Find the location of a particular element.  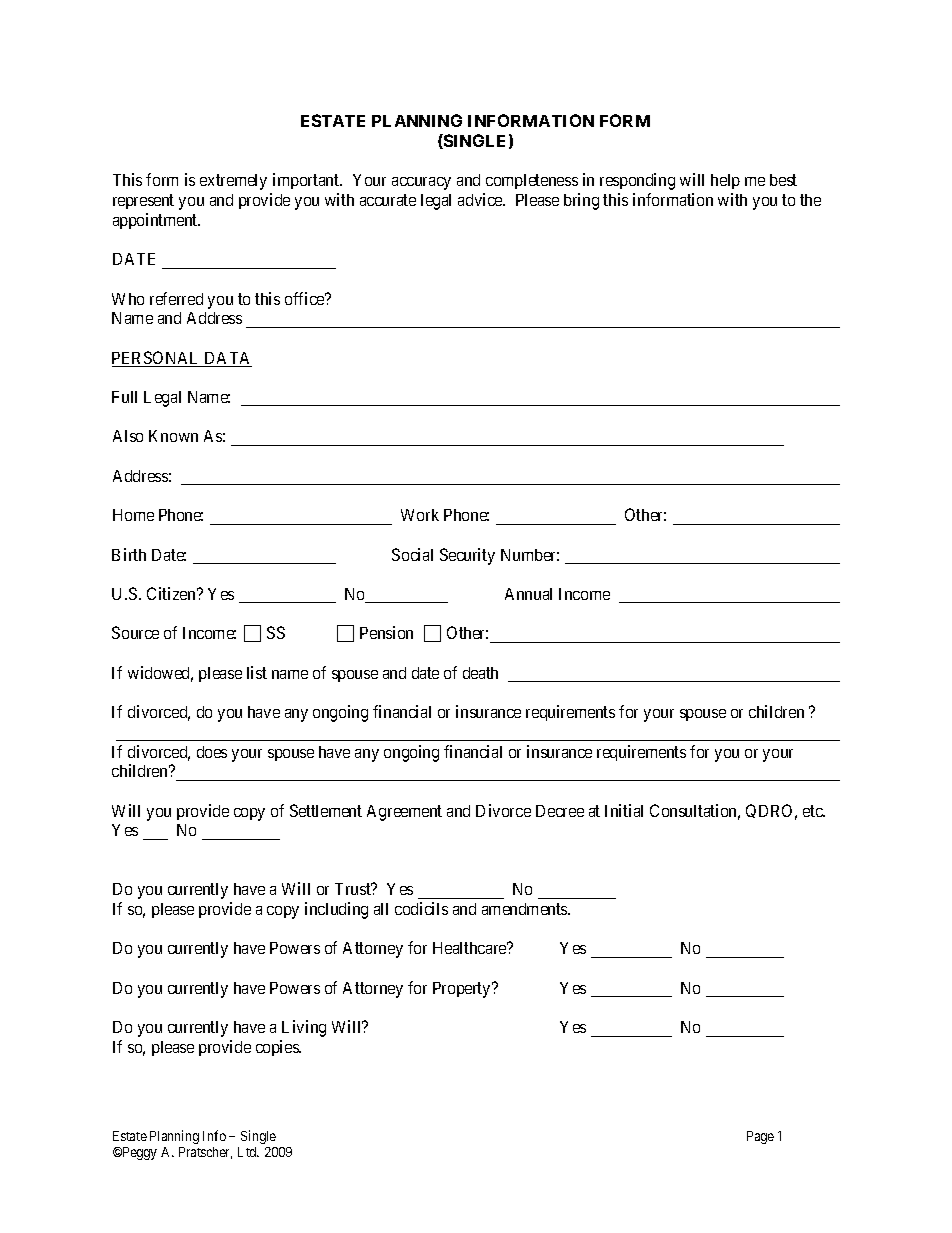

Home is located at coordinates (133, 515).
